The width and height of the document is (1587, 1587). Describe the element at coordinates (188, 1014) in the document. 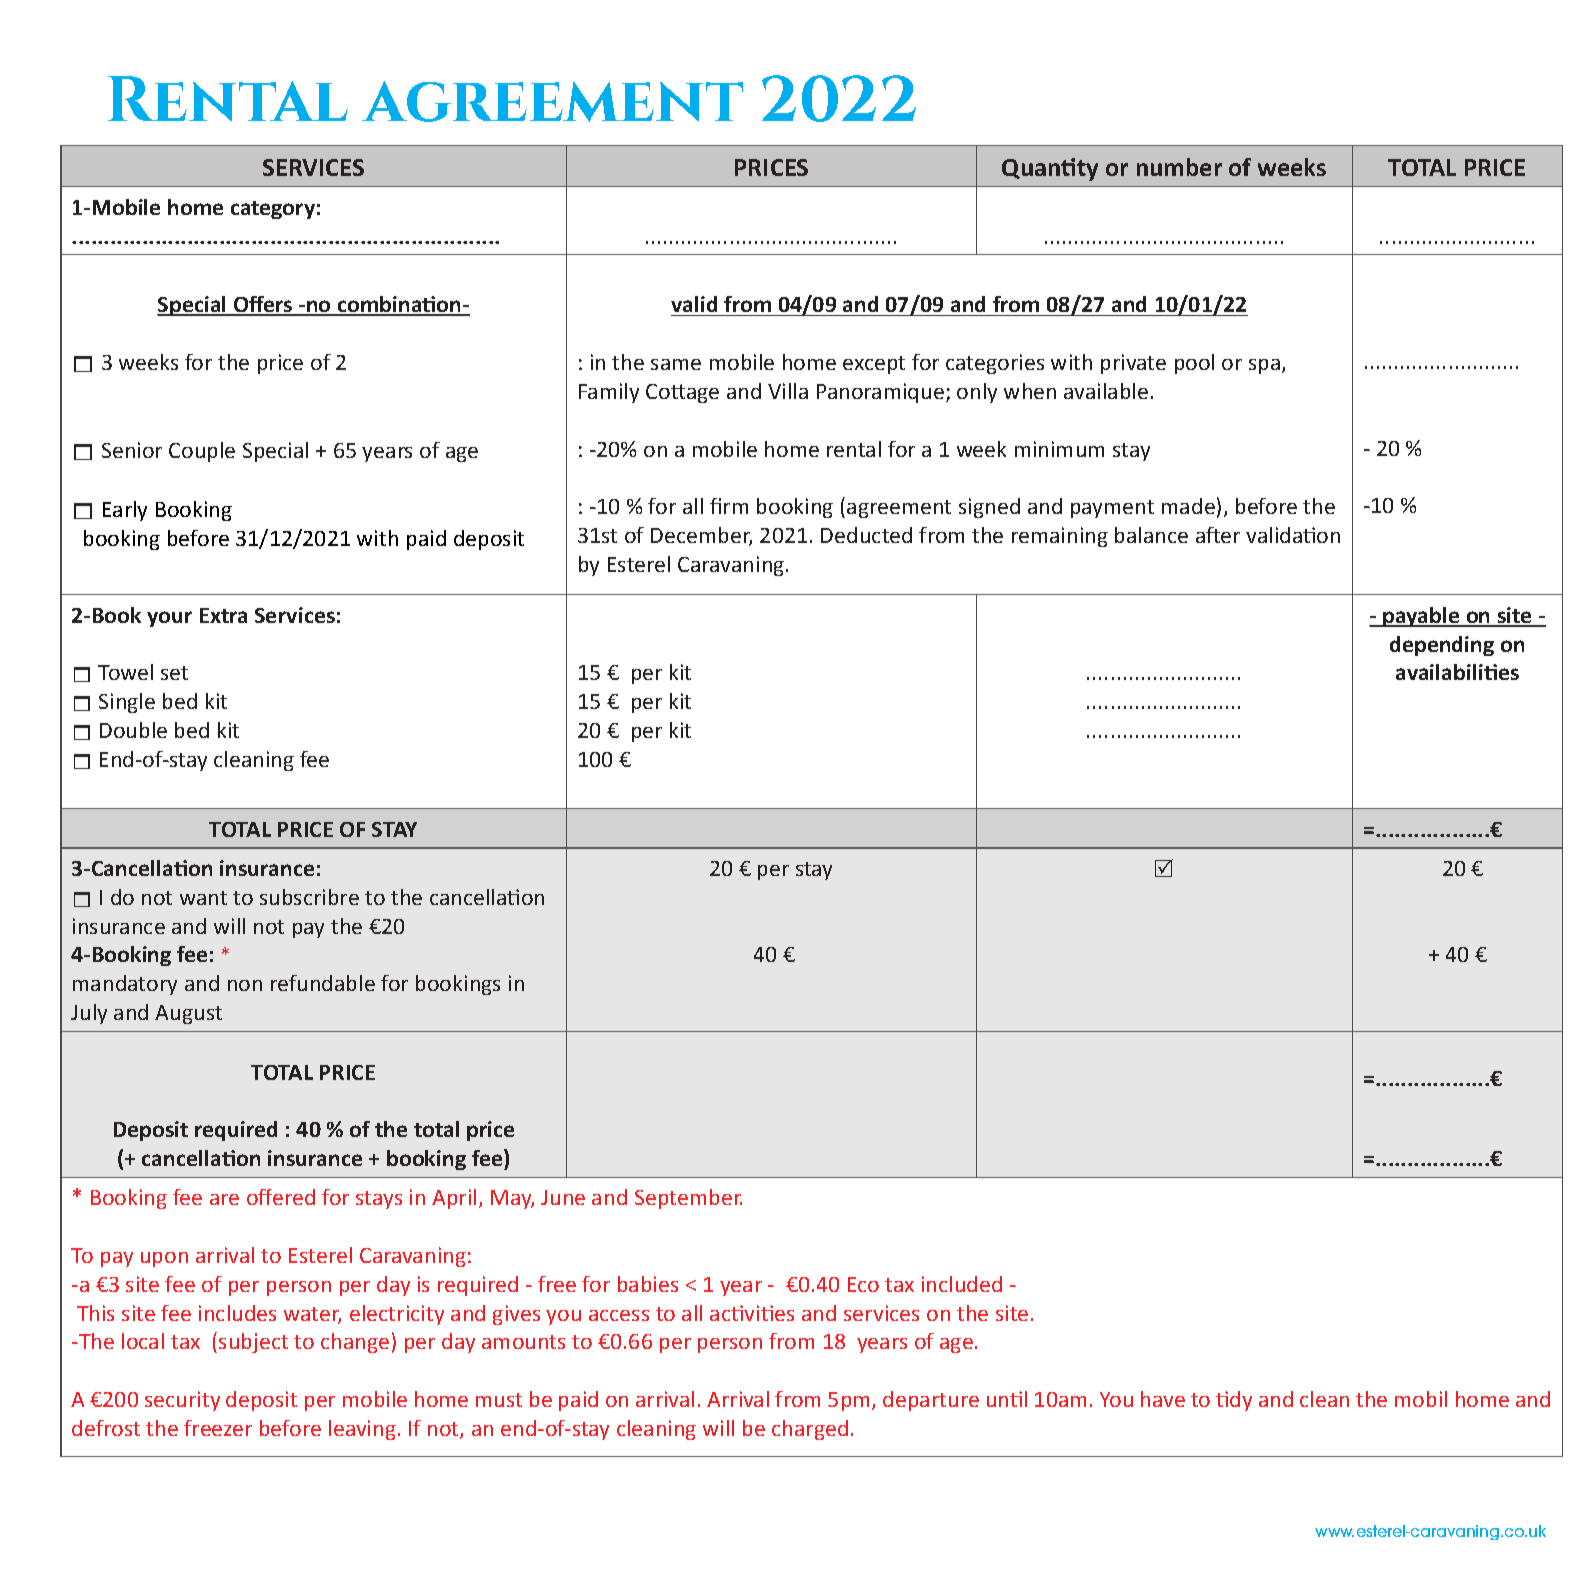

I see `August` at that location.
